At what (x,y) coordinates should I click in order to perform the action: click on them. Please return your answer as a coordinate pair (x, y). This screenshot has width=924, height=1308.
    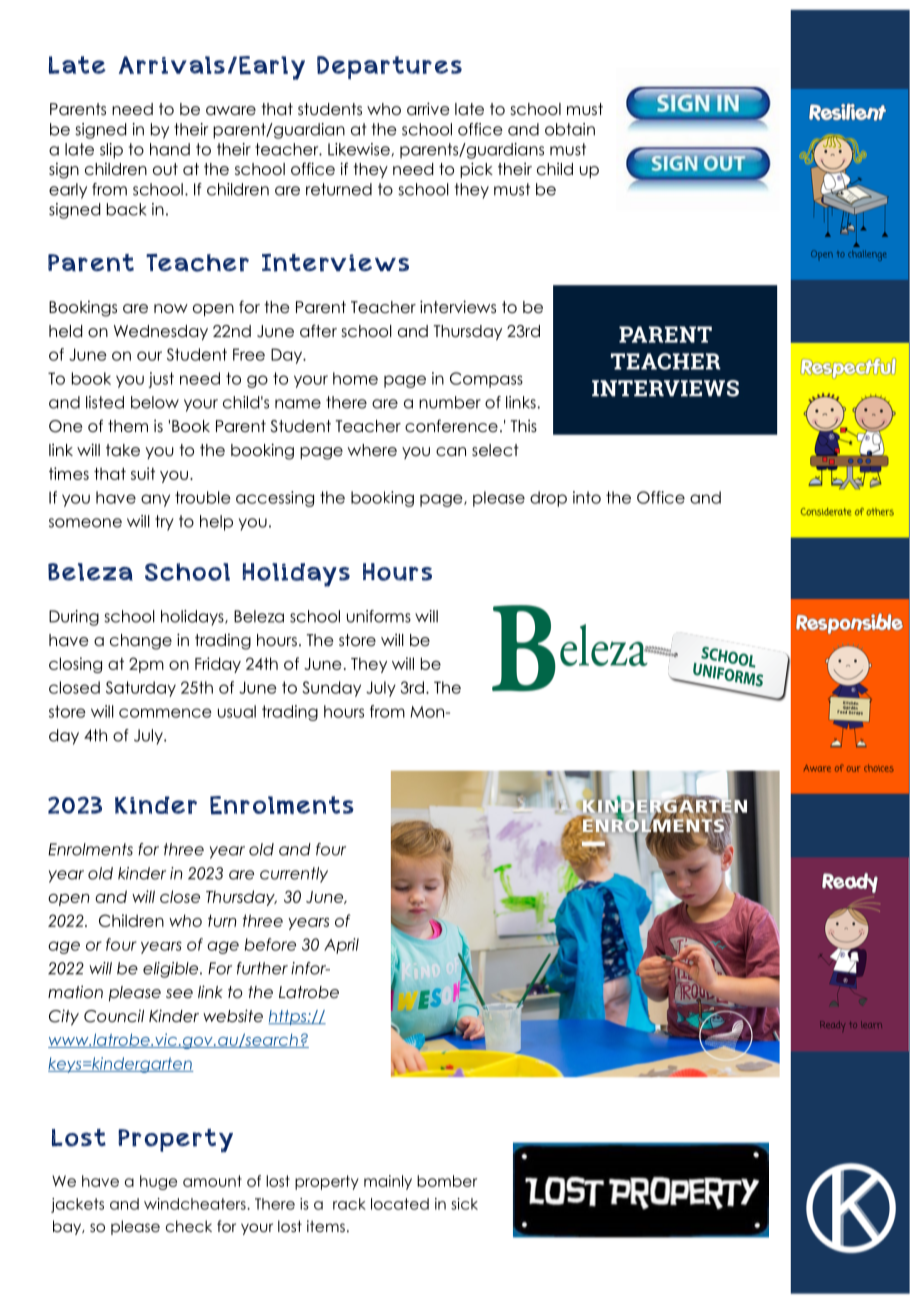
    Looking at the image, I should click on (128, 426).
